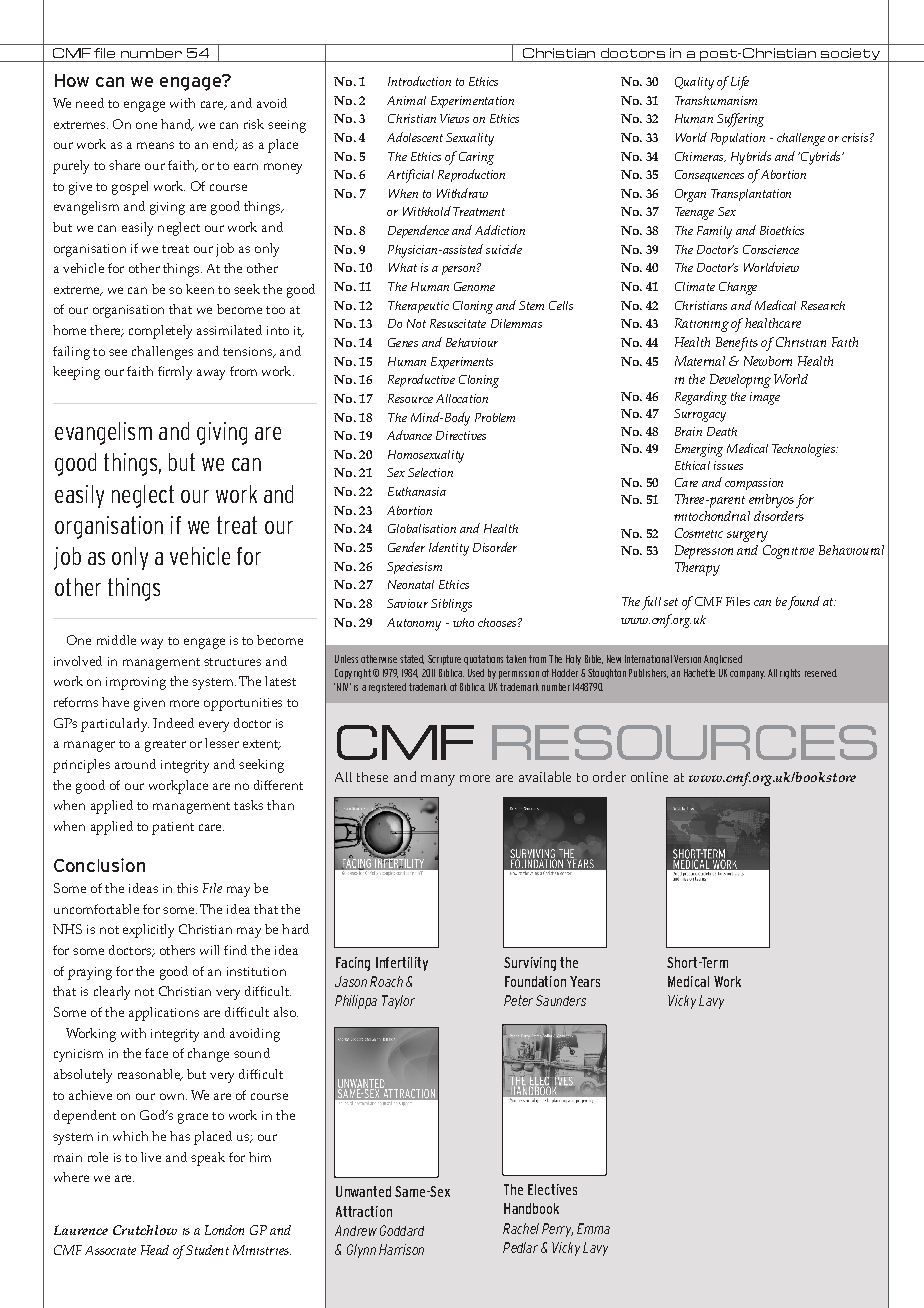 The width and height of the screenshot is (924, 1308). What do you see at coordinates (155, 1250) in the screenshot?
I see `Head` at bounding box center [155, 1250].
